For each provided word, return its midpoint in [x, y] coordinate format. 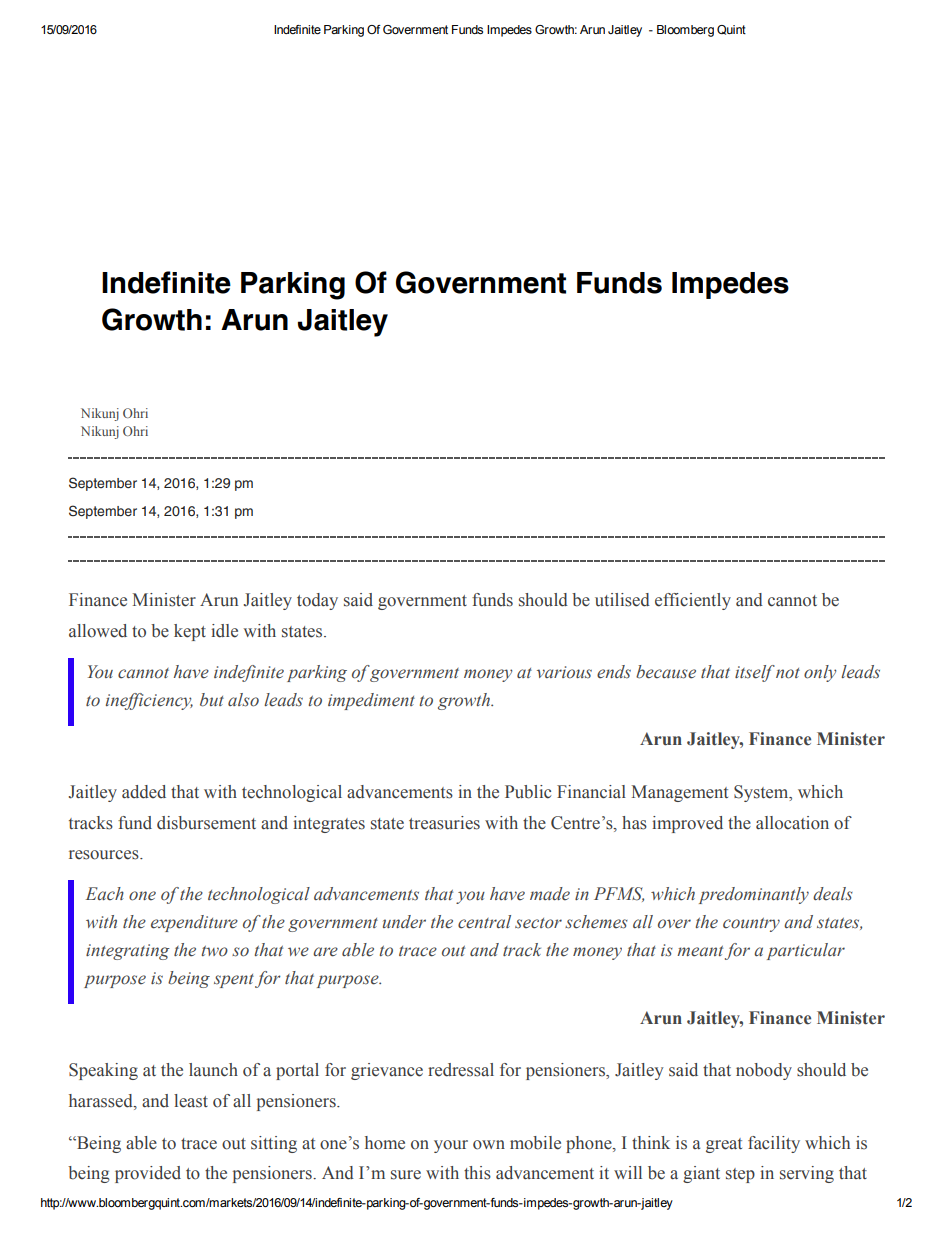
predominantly [754, 895]
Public [528, 792]
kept [190, 632]
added [144, 792]
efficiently [693, 601]
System [762, 793]
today [317, 601]
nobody [764, 1071]
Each [105, 894]
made [550, 894]
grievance [387, 1071]
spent [234, 981]
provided [148, 1174]
